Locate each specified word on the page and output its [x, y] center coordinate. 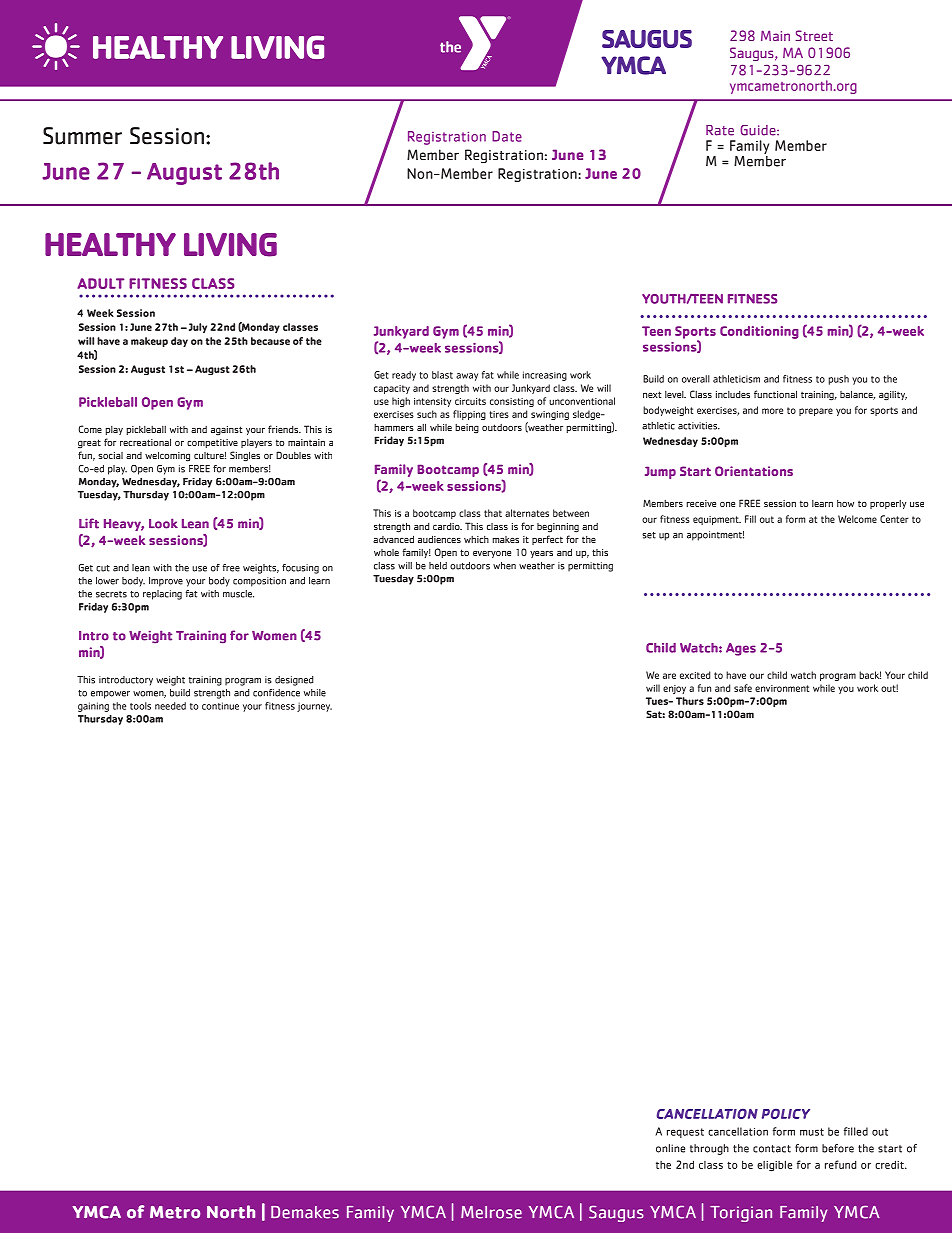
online [670, 1148]
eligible [774, 1166]
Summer [82, 136]
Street [814, 35]
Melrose [491, 1212]
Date [507, 136]
